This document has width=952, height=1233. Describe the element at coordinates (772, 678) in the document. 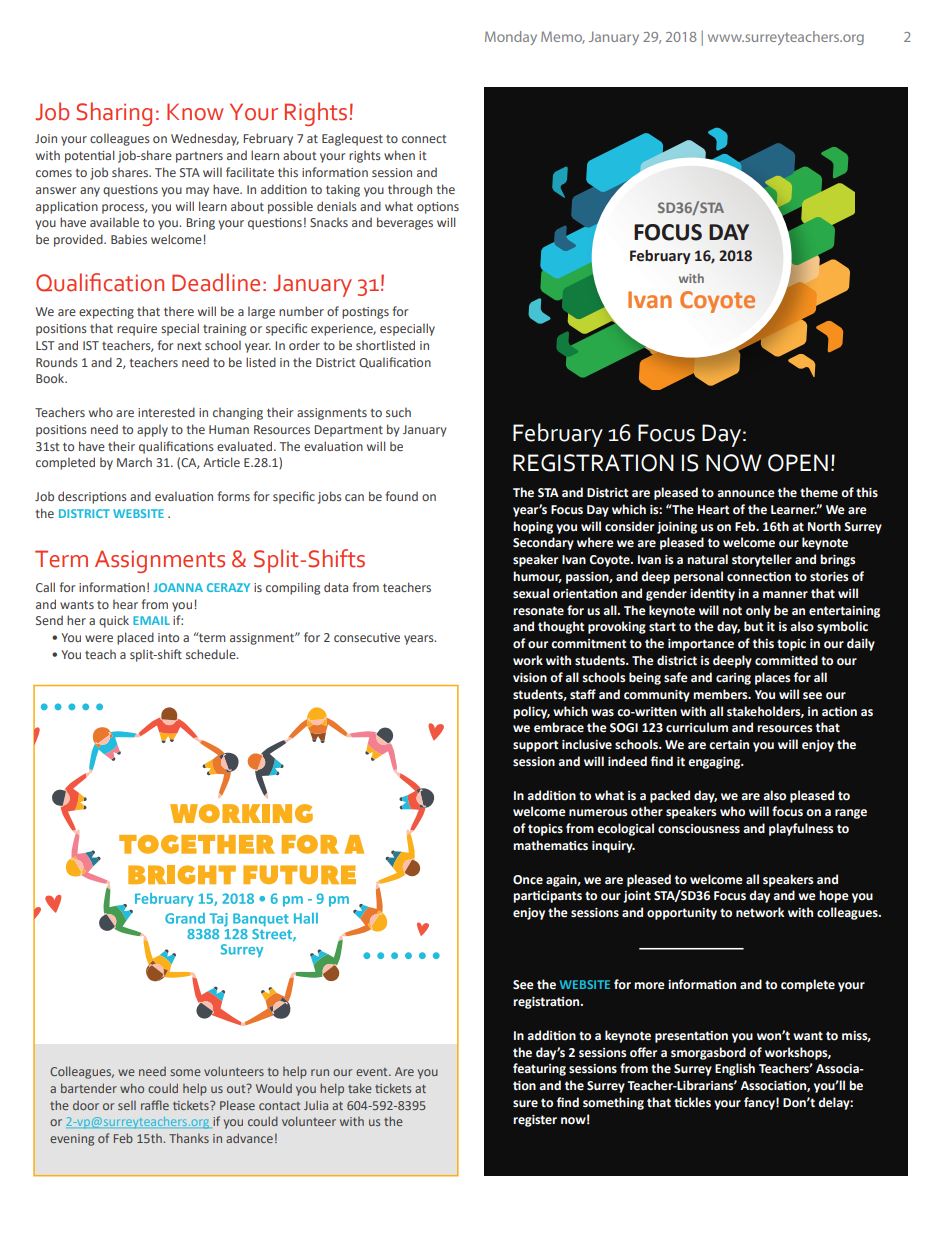

I see `places` at that location.
